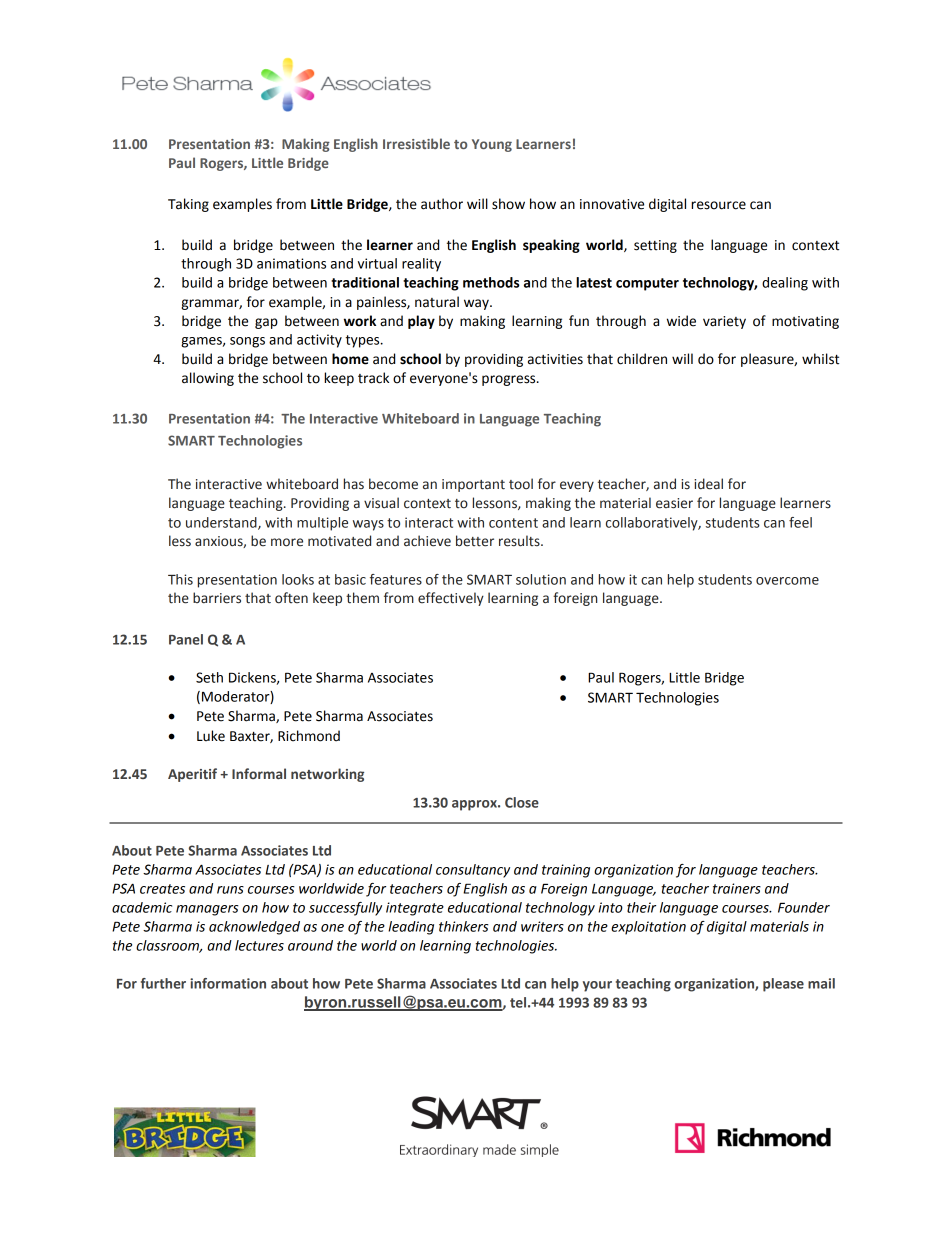 Image resolution: width=952 pixels, height=1233 pixels. I want to click on This, so click(180, 579).
